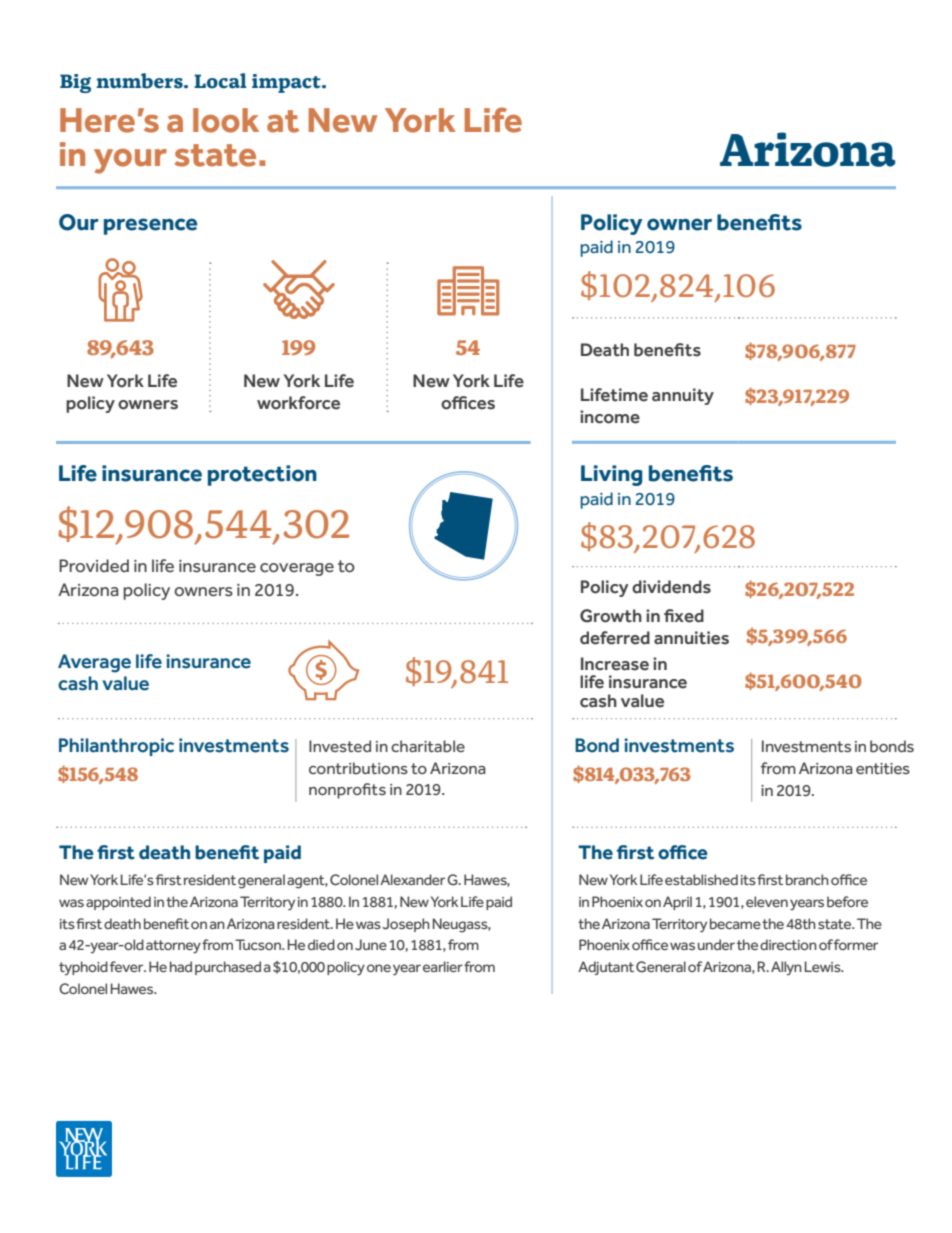 The height and width of the page is (1233, 952). What do you see at coordinates (94, 566) in the page?
I see `Provided` at bounding box center [94, 566].
